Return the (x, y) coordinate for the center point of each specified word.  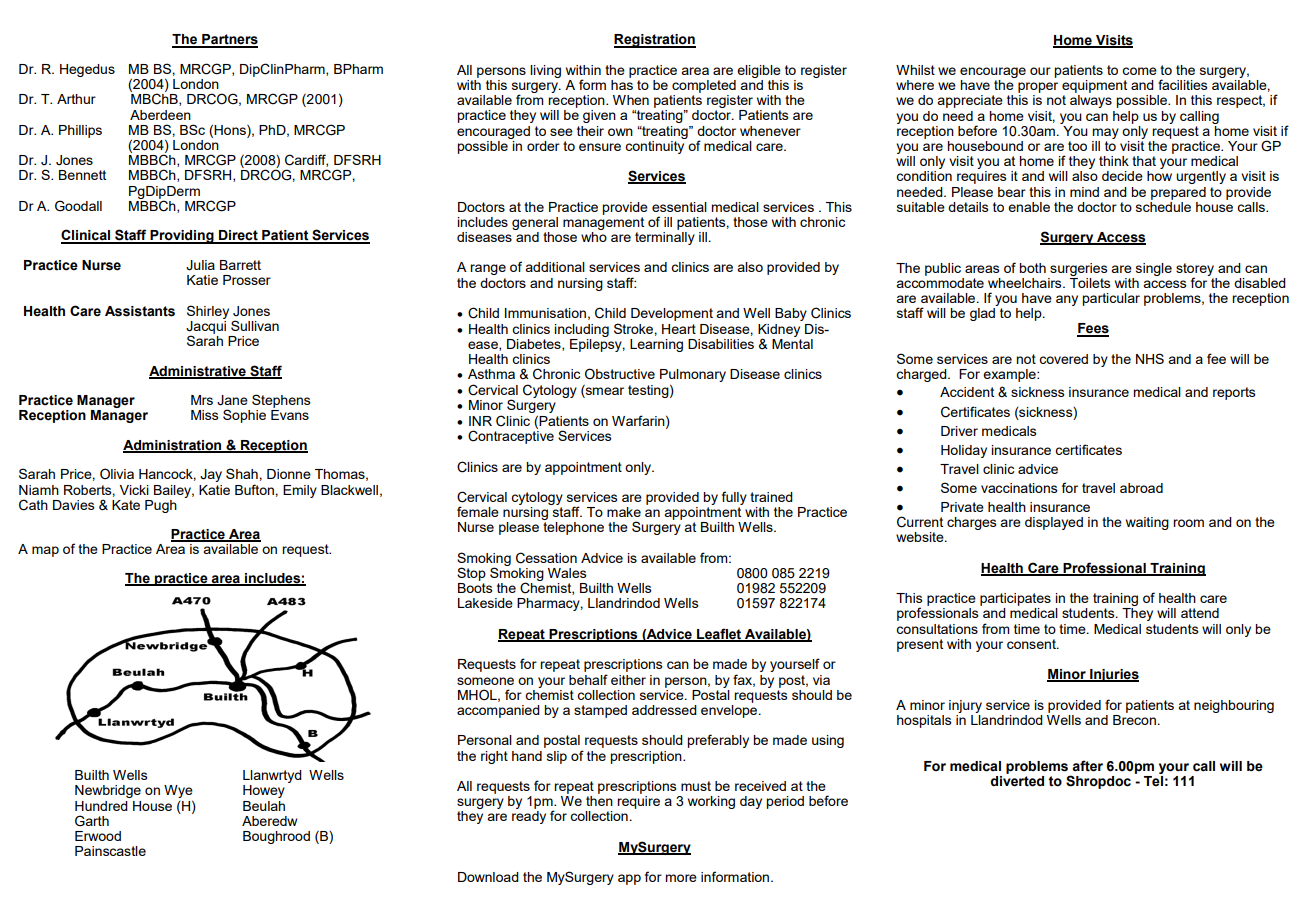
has (622, 83)
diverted (1017, 780)
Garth (92, 821)
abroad (1141, 488)
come (1139, 71)
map (45, 551)
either (628, 680)
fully (734, 498)
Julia (200, 265)
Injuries (1113, 675)
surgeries (1079, 269)
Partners (229, 40)
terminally (665, 237)
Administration (173, 446)
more (681, 878)
